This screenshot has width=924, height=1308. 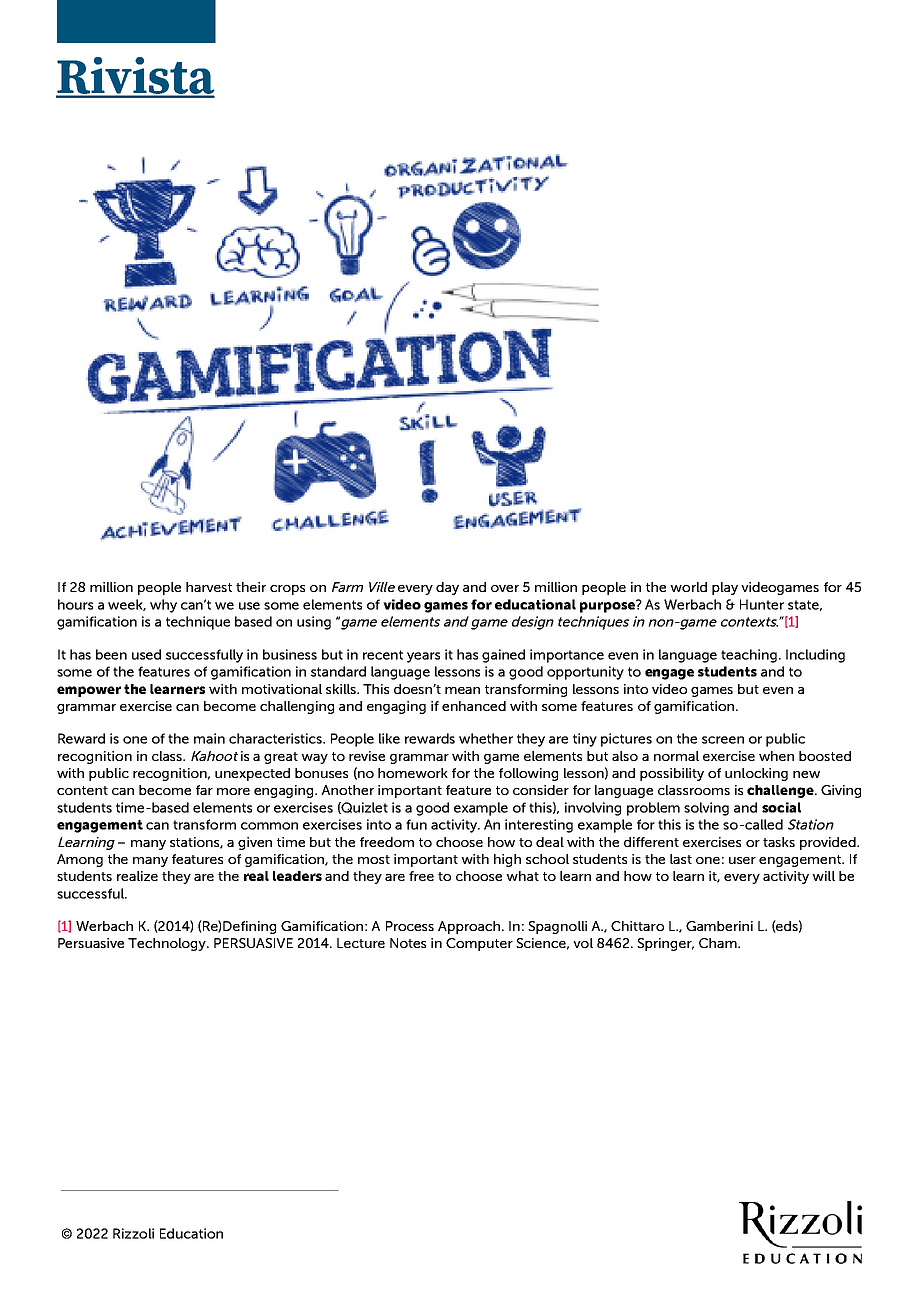 I want to click on Computer, so click(x=479, y=944).
